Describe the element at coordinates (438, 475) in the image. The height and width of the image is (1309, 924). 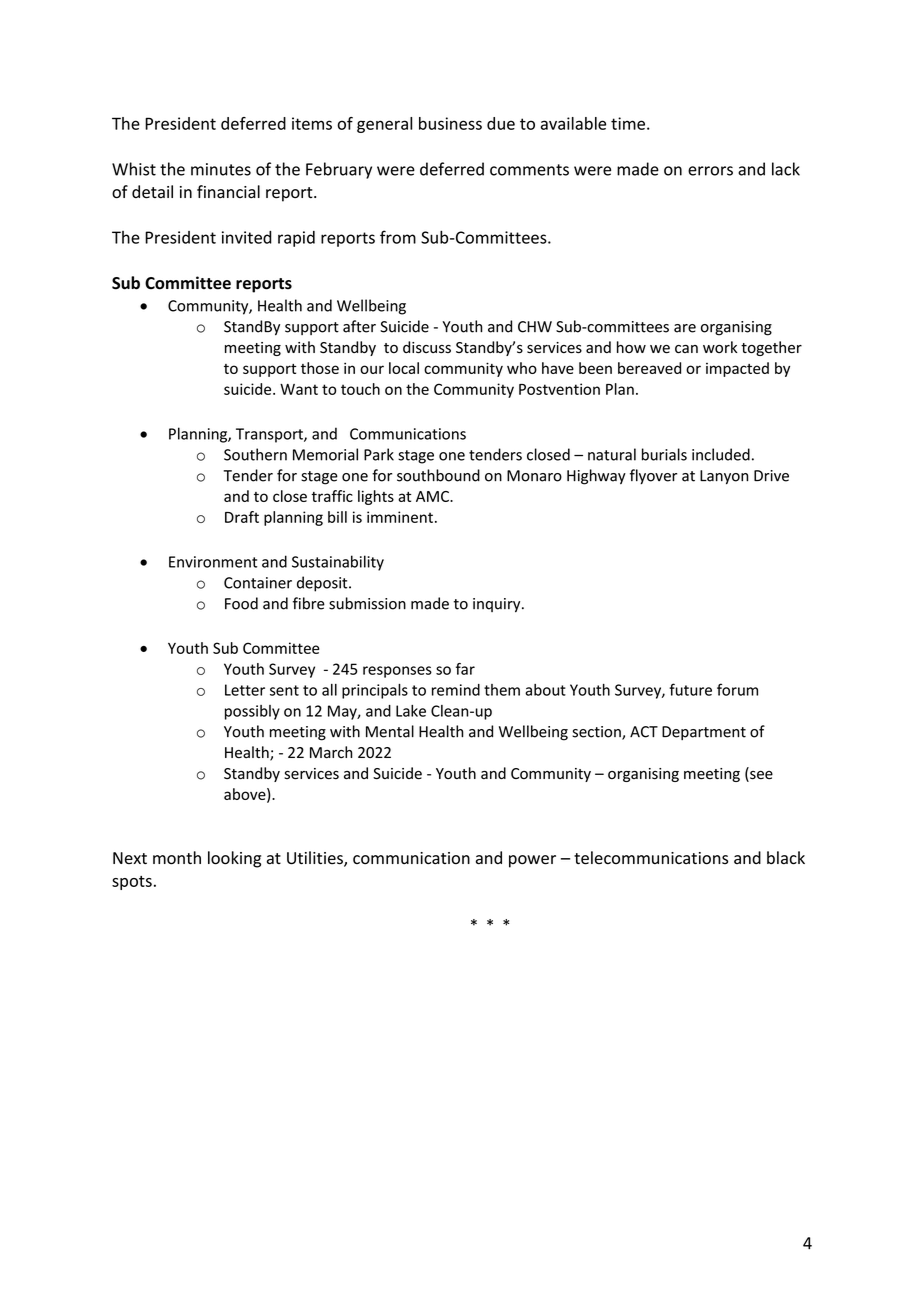
I see `southbound` at that location.
